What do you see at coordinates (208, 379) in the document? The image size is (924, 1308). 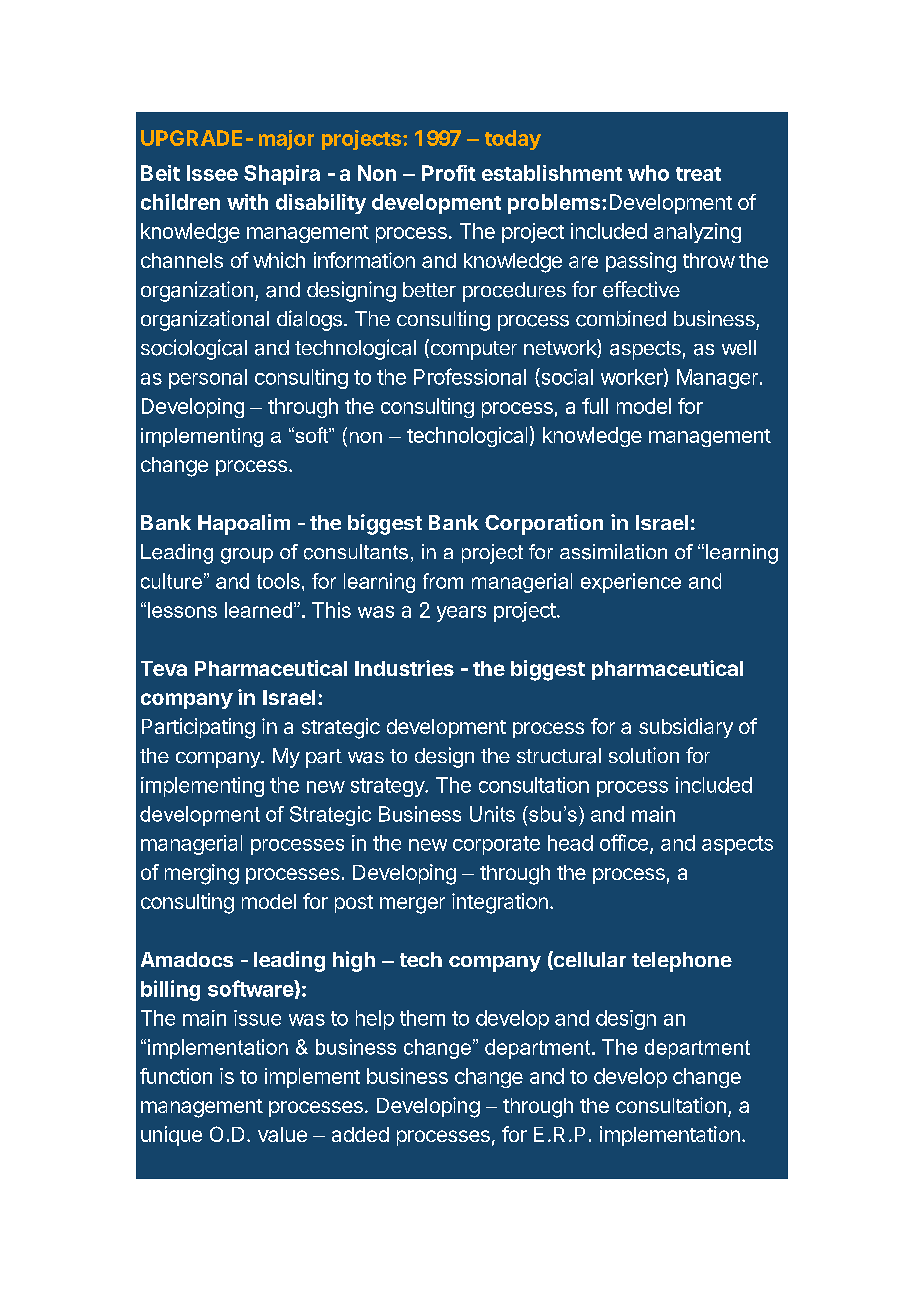 I see `personal` at bounding box center [208, 379].
